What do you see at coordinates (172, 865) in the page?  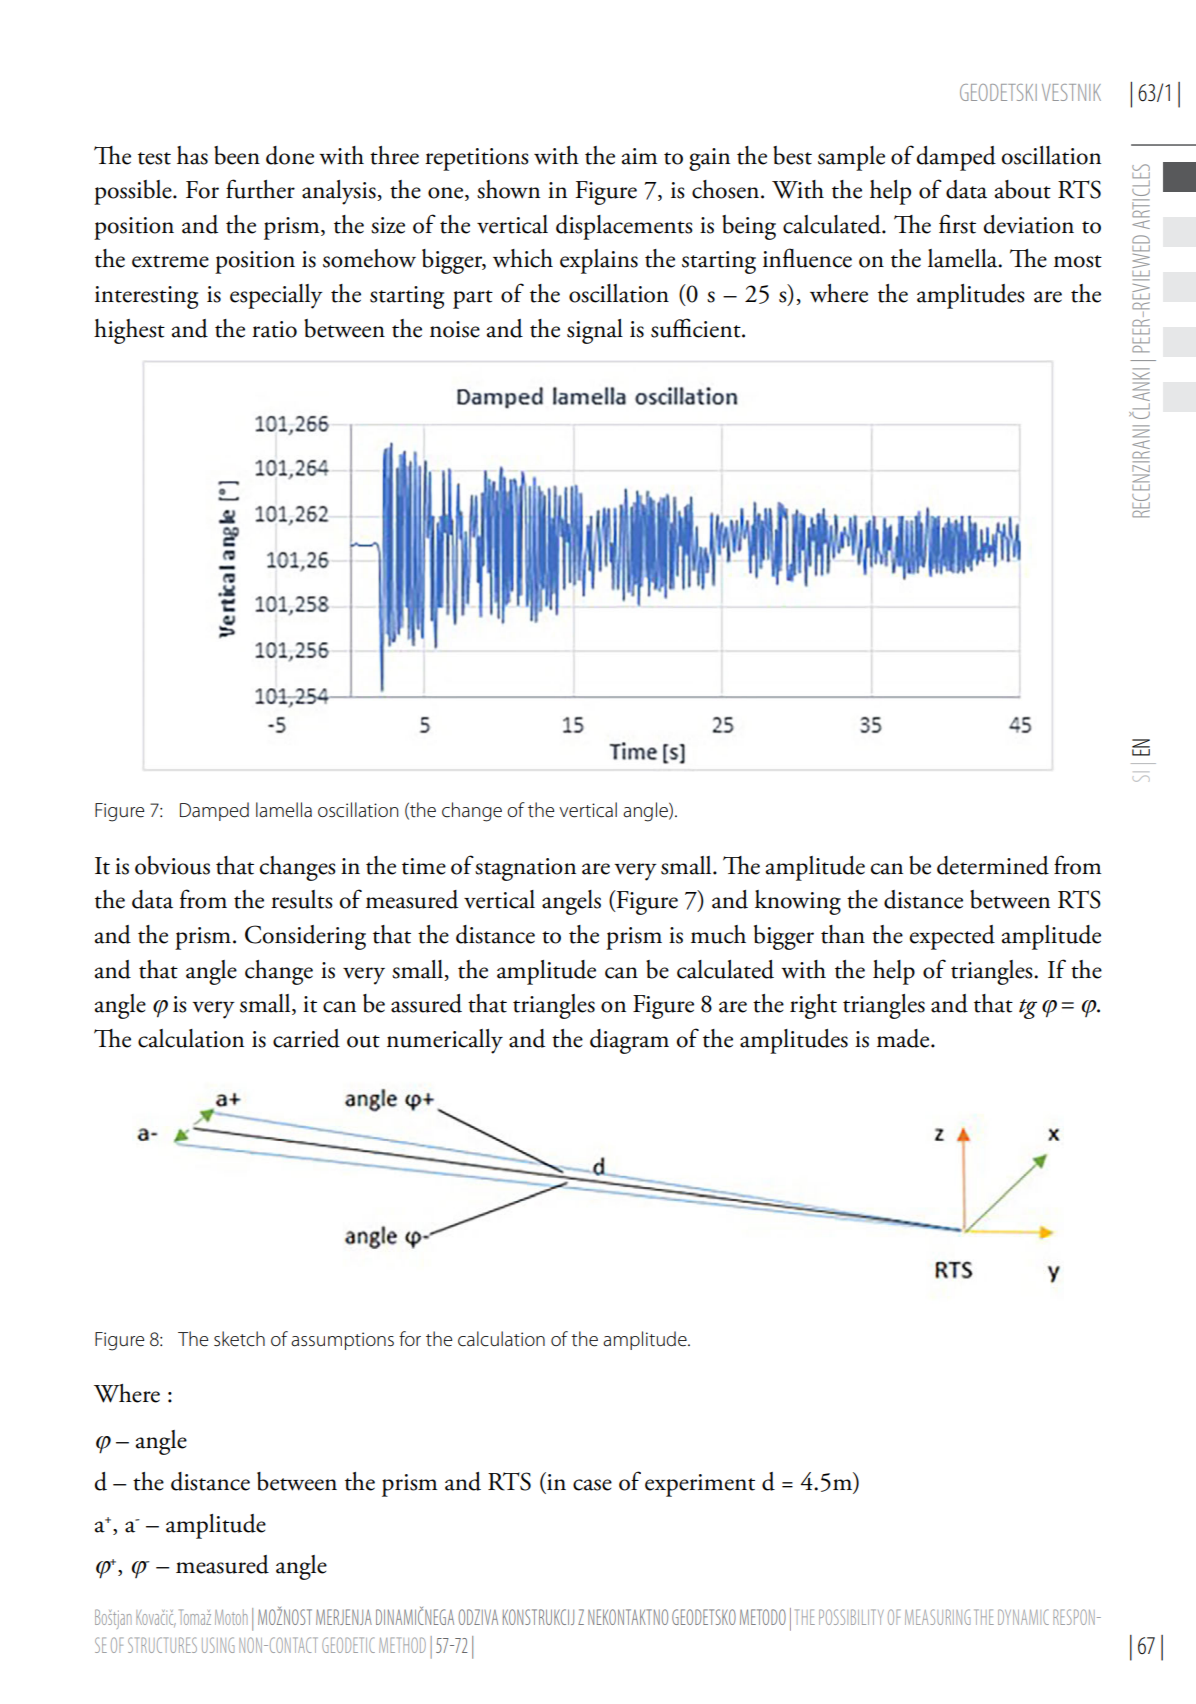 I see `obvious` at bounding box center [172, 865].
